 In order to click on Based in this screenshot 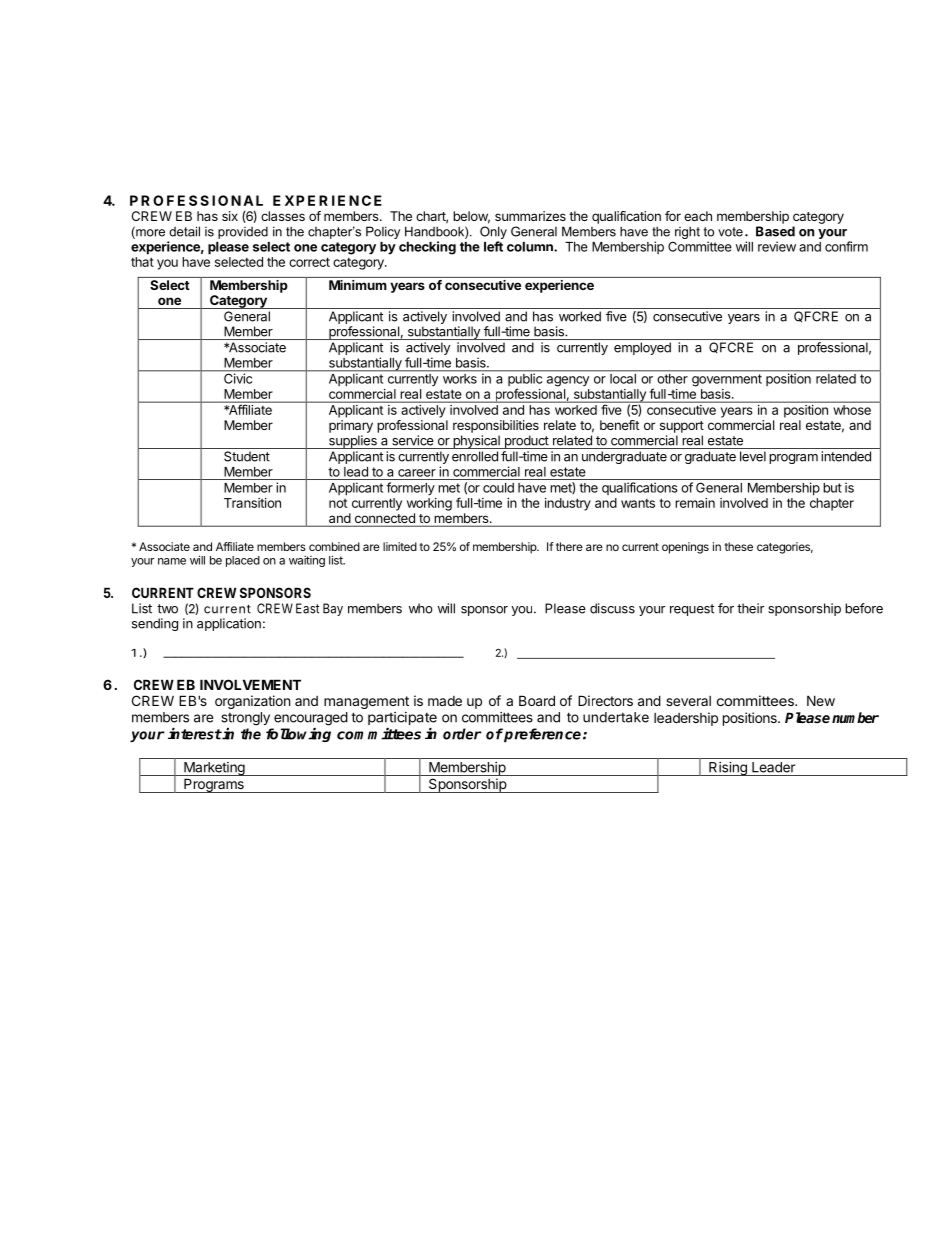, I will do `click(775, 231)`.
